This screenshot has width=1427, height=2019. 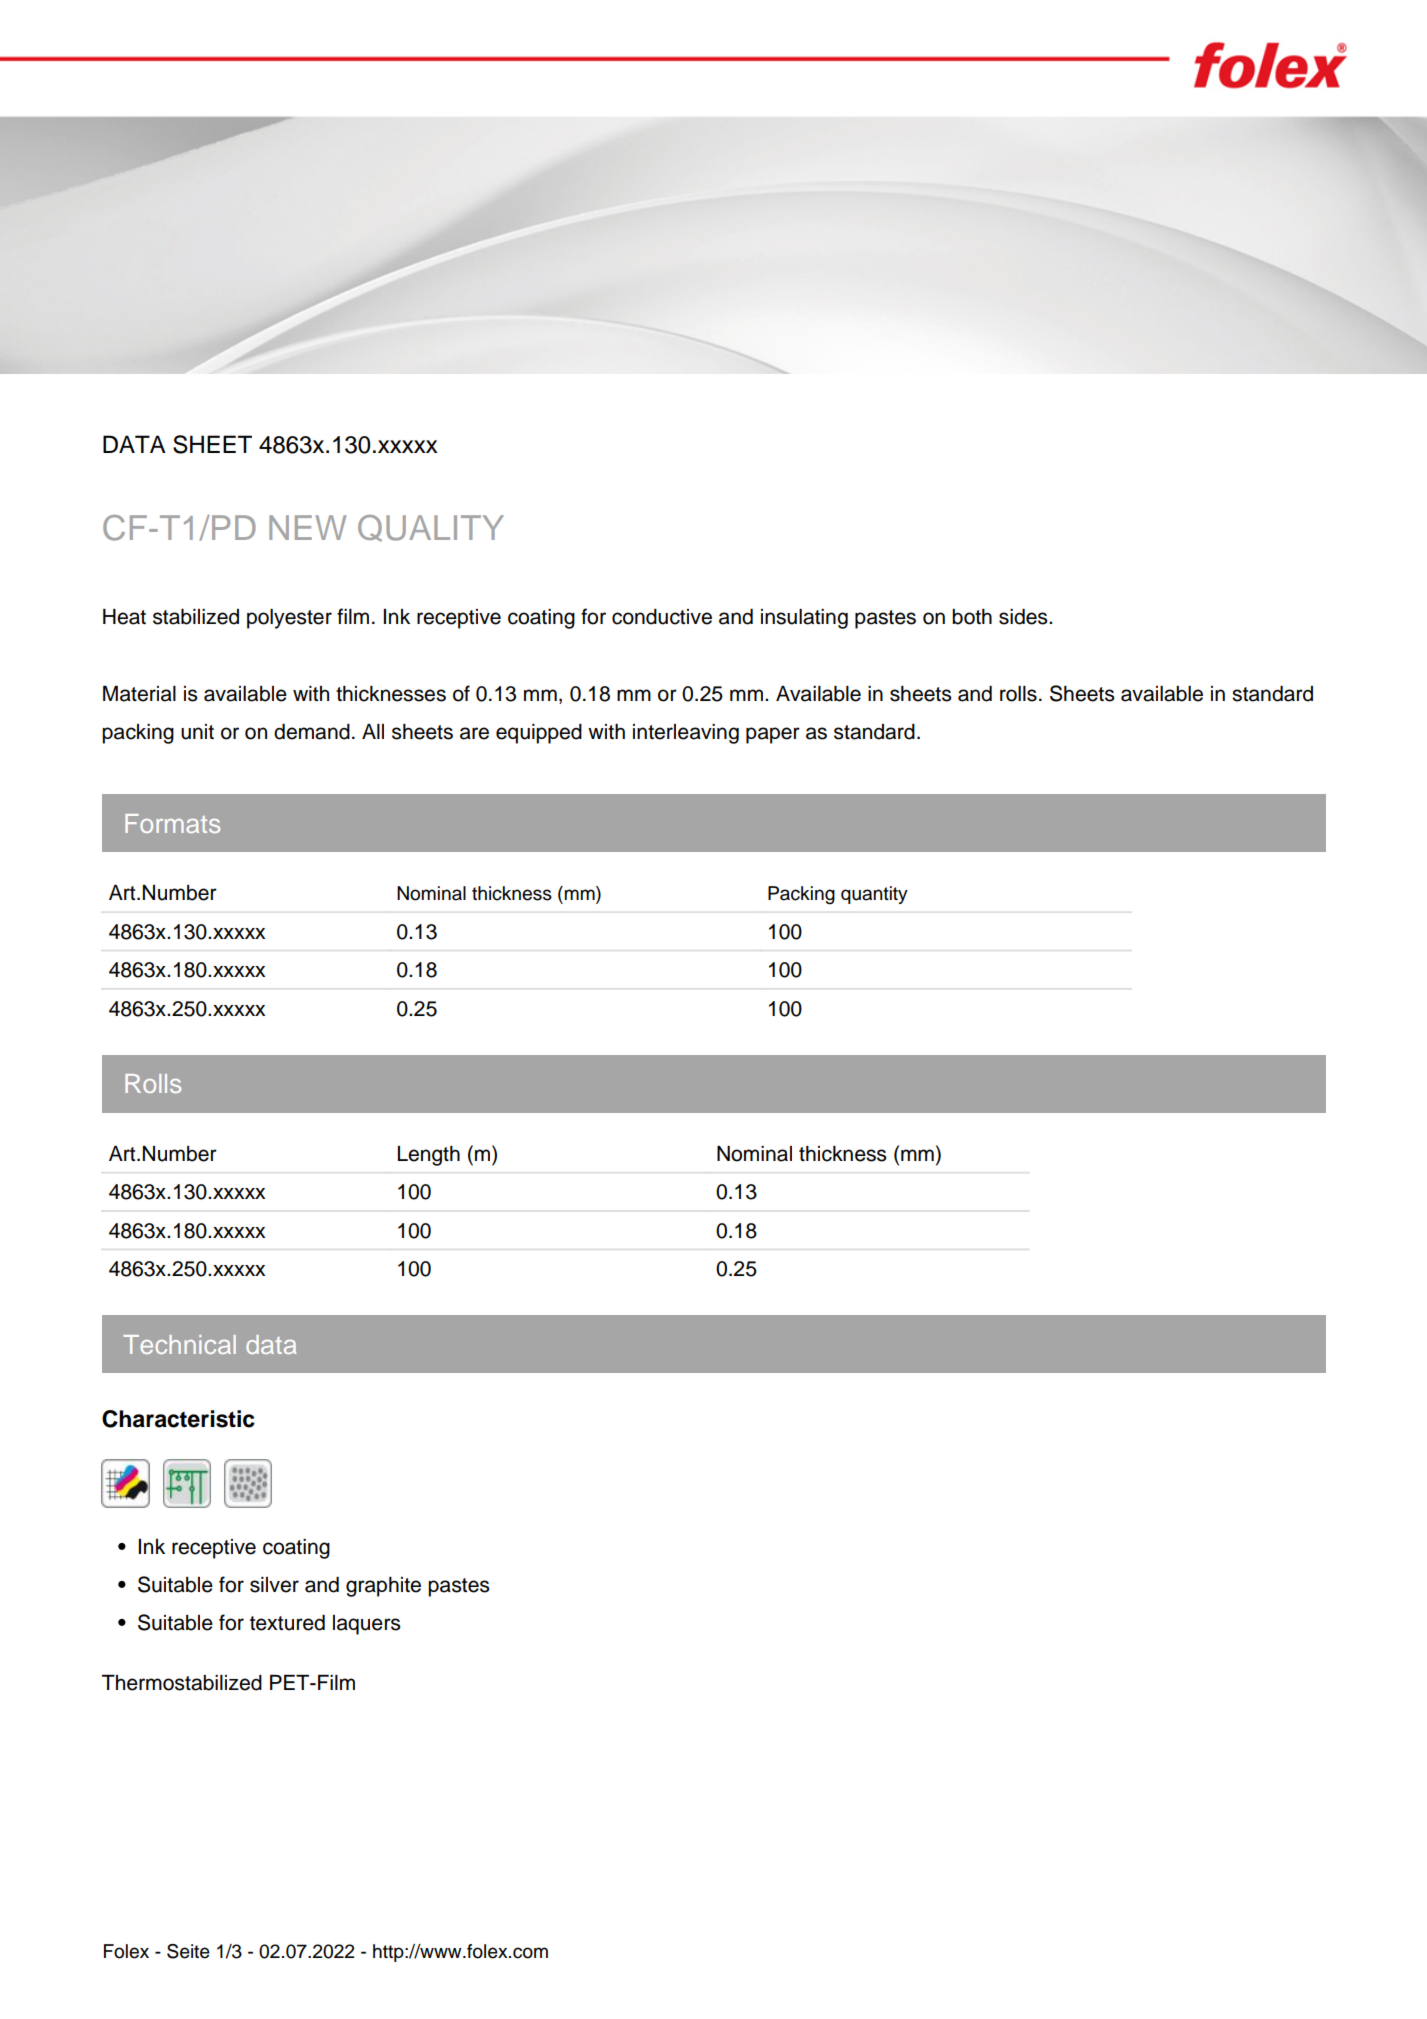 I want to click on graphite, so click(x=383, y=1587).
